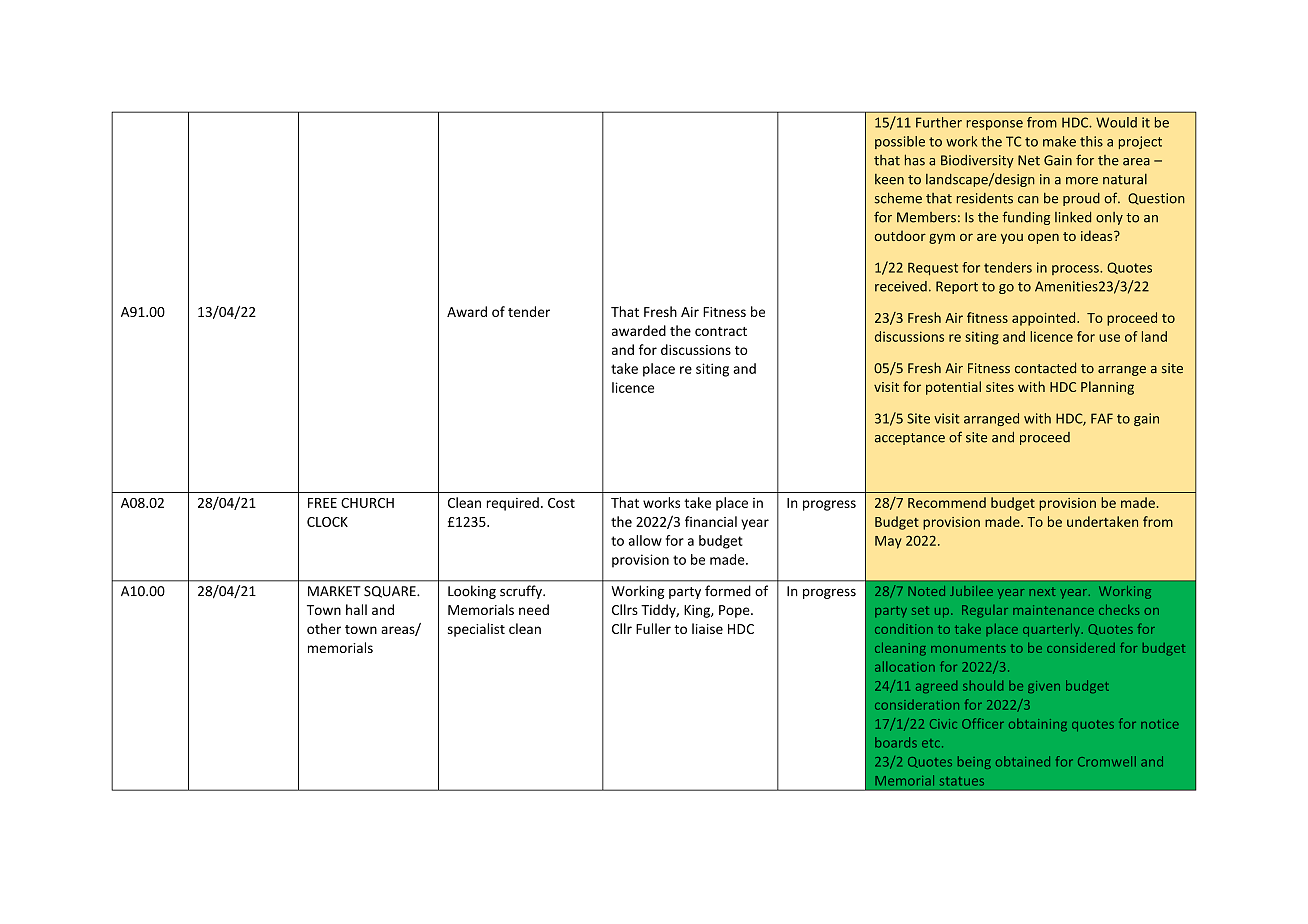 Image resolution: width=1308 pixels, height=924 pixels. What do you see at coordinates (367, 503) in the screenshot?
I see `CHURCH` at bounding box center [367, 503].
